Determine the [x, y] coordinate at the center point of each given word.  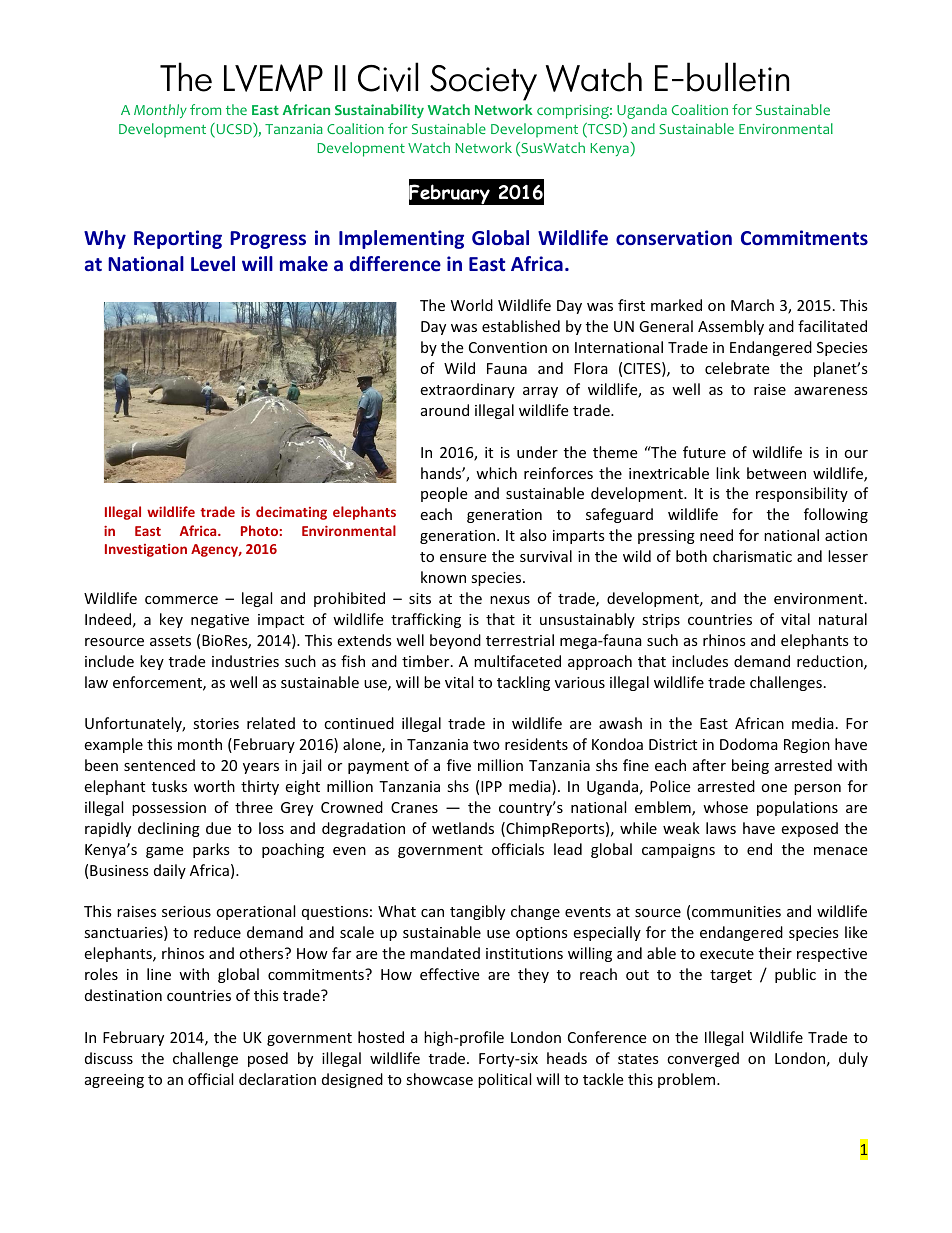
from [205, 109]
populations [797, 808]
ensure [463, 558]
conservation [674, 237]
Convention [508, 347]
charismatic [752, 556]
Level [213, 263]
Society [483, 83]
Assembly [731, 327]
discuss [109, 1058]
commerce [181, 600]
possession [169, 809]
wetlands [463, 828]
